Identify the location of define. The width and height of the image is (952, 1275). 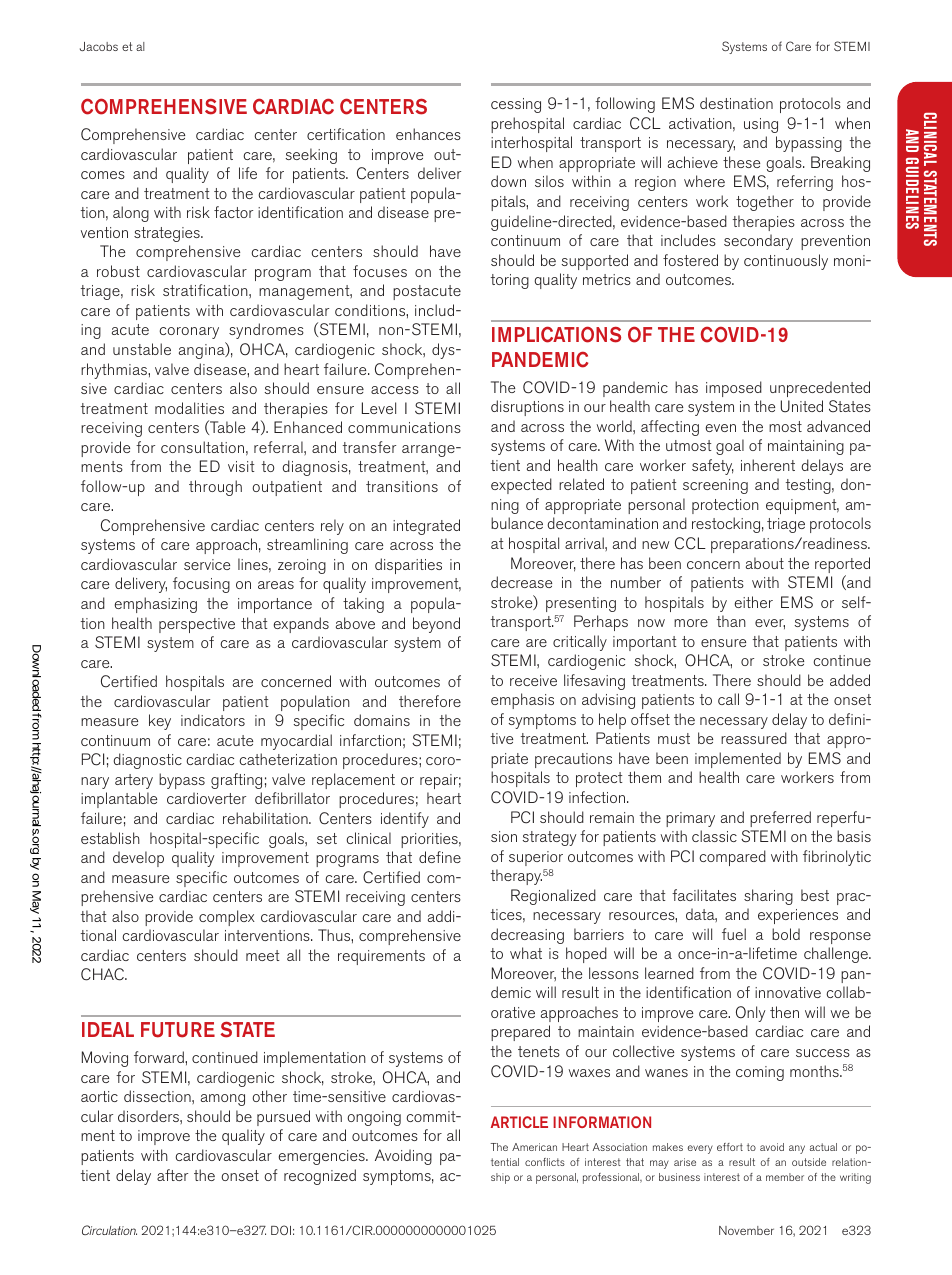
(440, 857).
